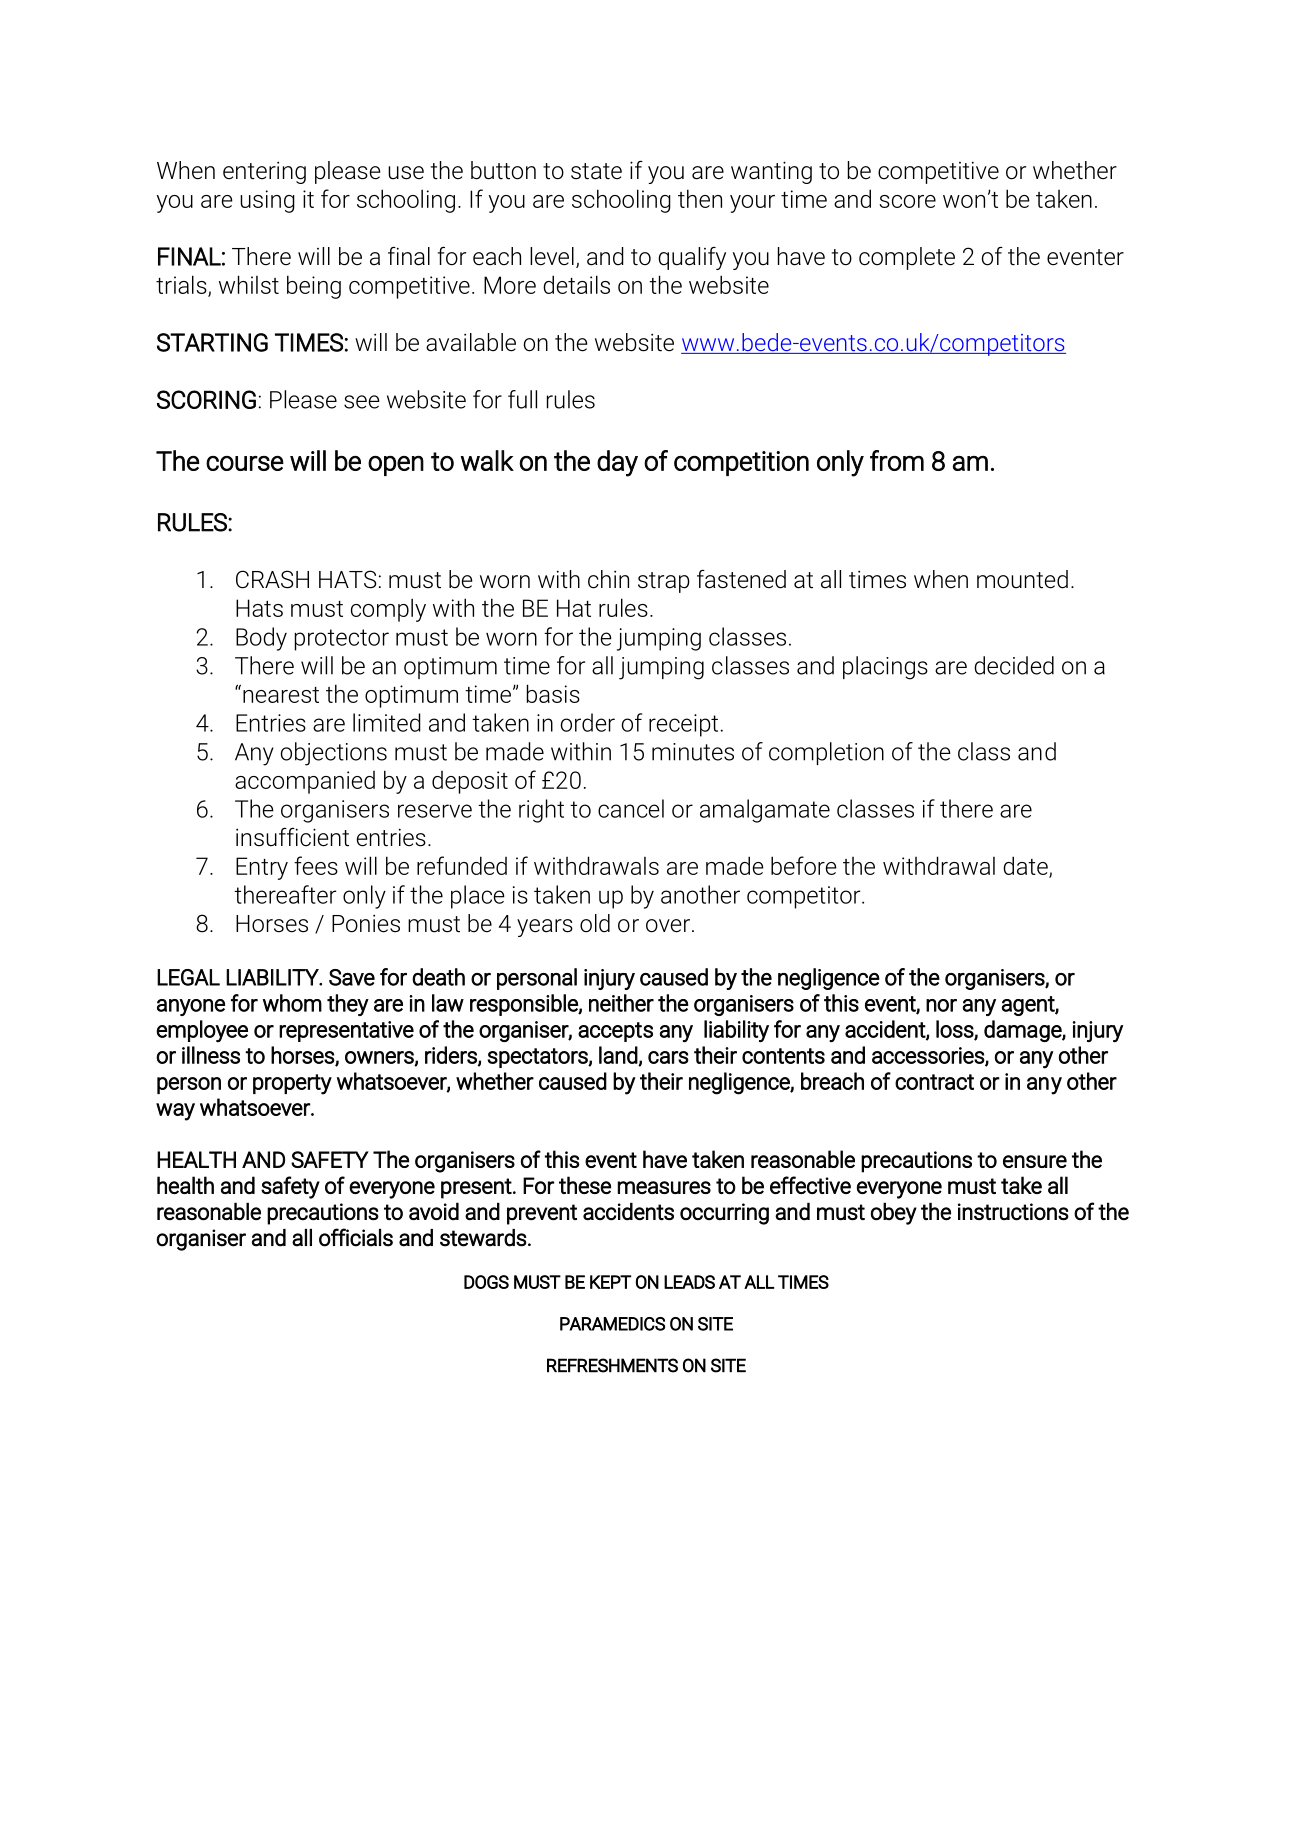 This image has height=1828, width=1292. What do you see at coordinates (826, 753) in the image?
I see `completion` at bounding box center [826, 753].
